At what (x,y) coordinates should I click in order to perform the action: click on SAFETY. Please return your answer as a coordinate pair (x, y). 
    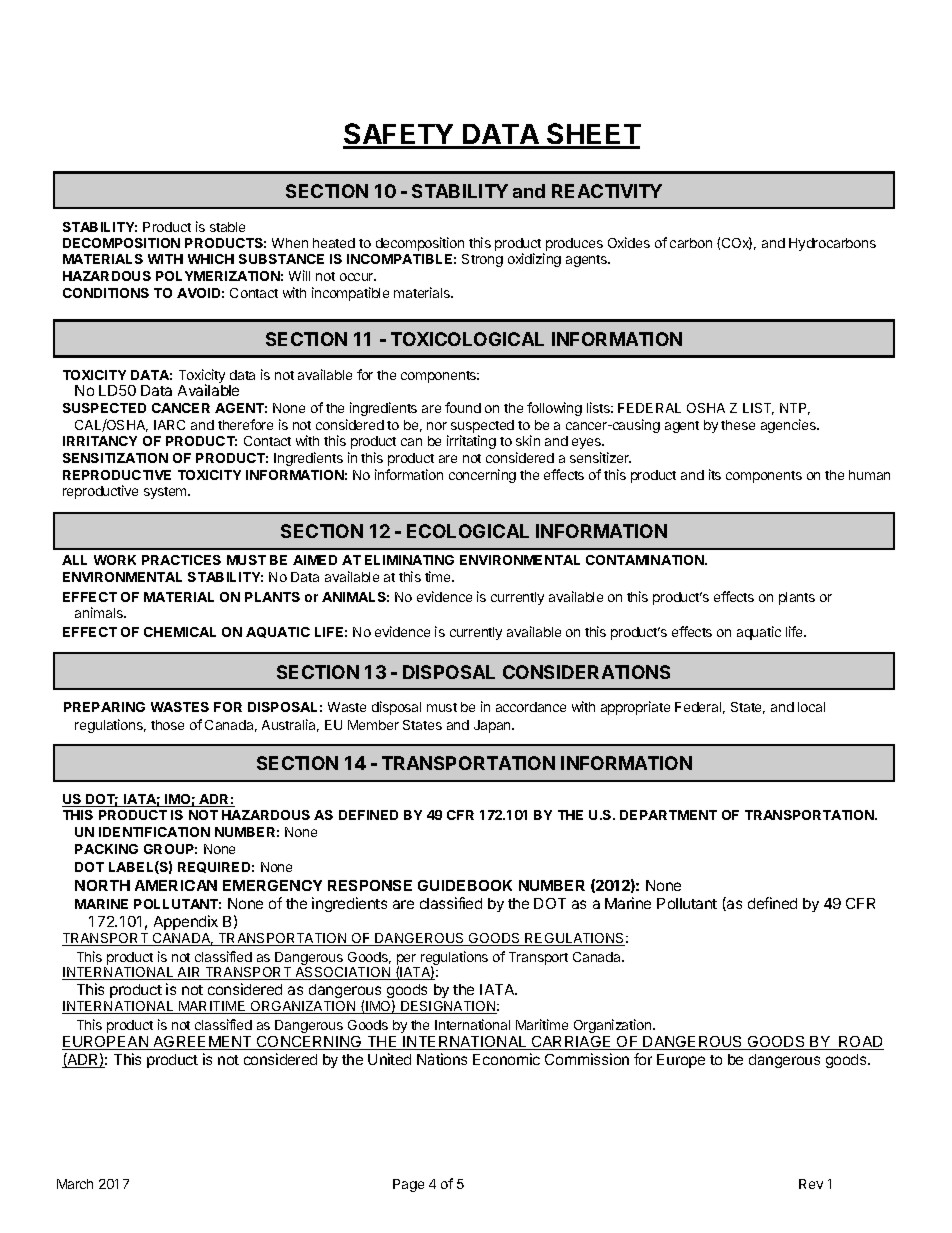
    Looking at the image, I should click on (399, 135).
